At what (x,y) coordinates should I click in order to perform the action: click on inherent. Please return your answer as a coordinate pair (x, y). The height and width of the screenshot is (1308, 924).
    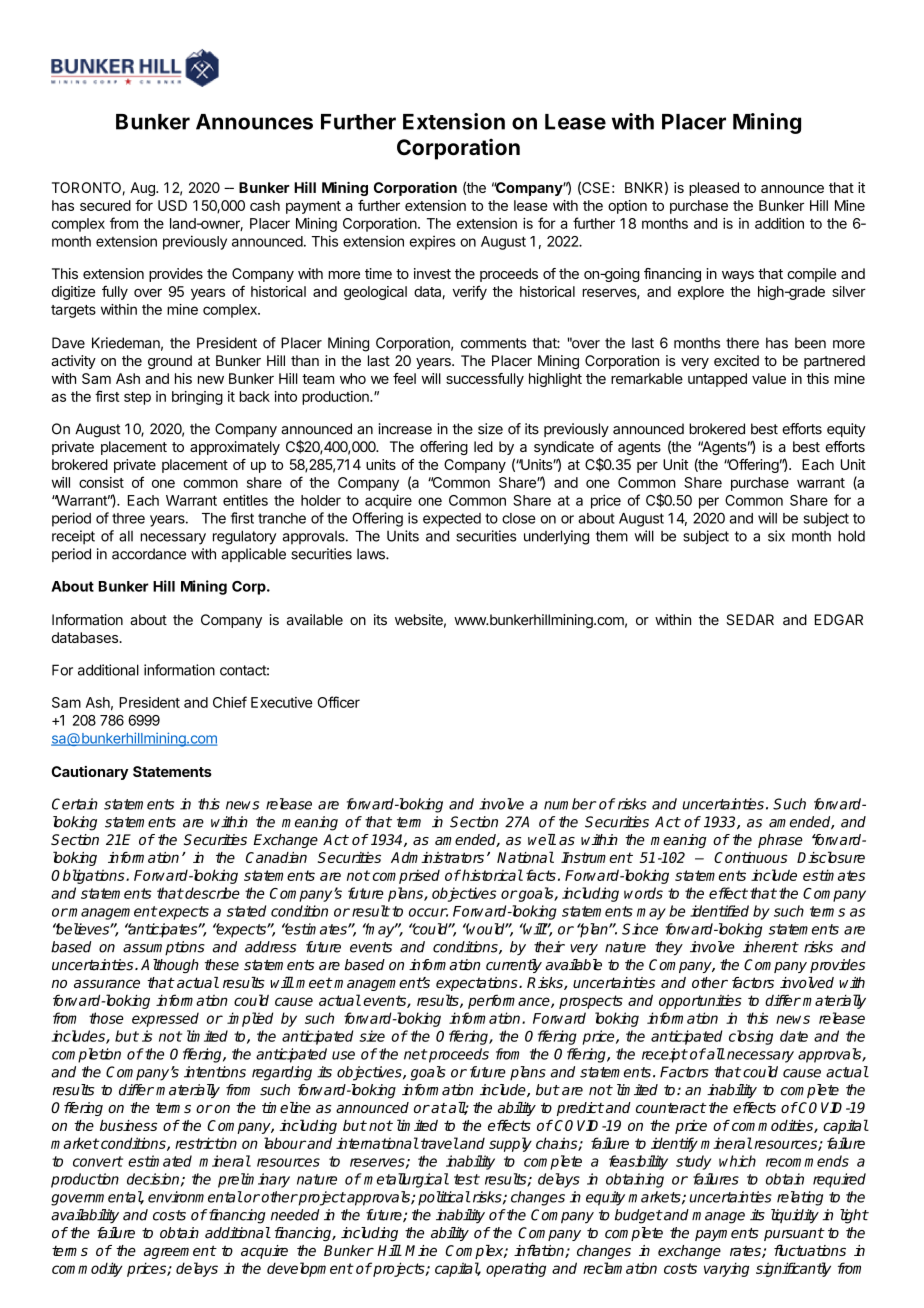
    Looking at the image, I should click on (770, 947).
